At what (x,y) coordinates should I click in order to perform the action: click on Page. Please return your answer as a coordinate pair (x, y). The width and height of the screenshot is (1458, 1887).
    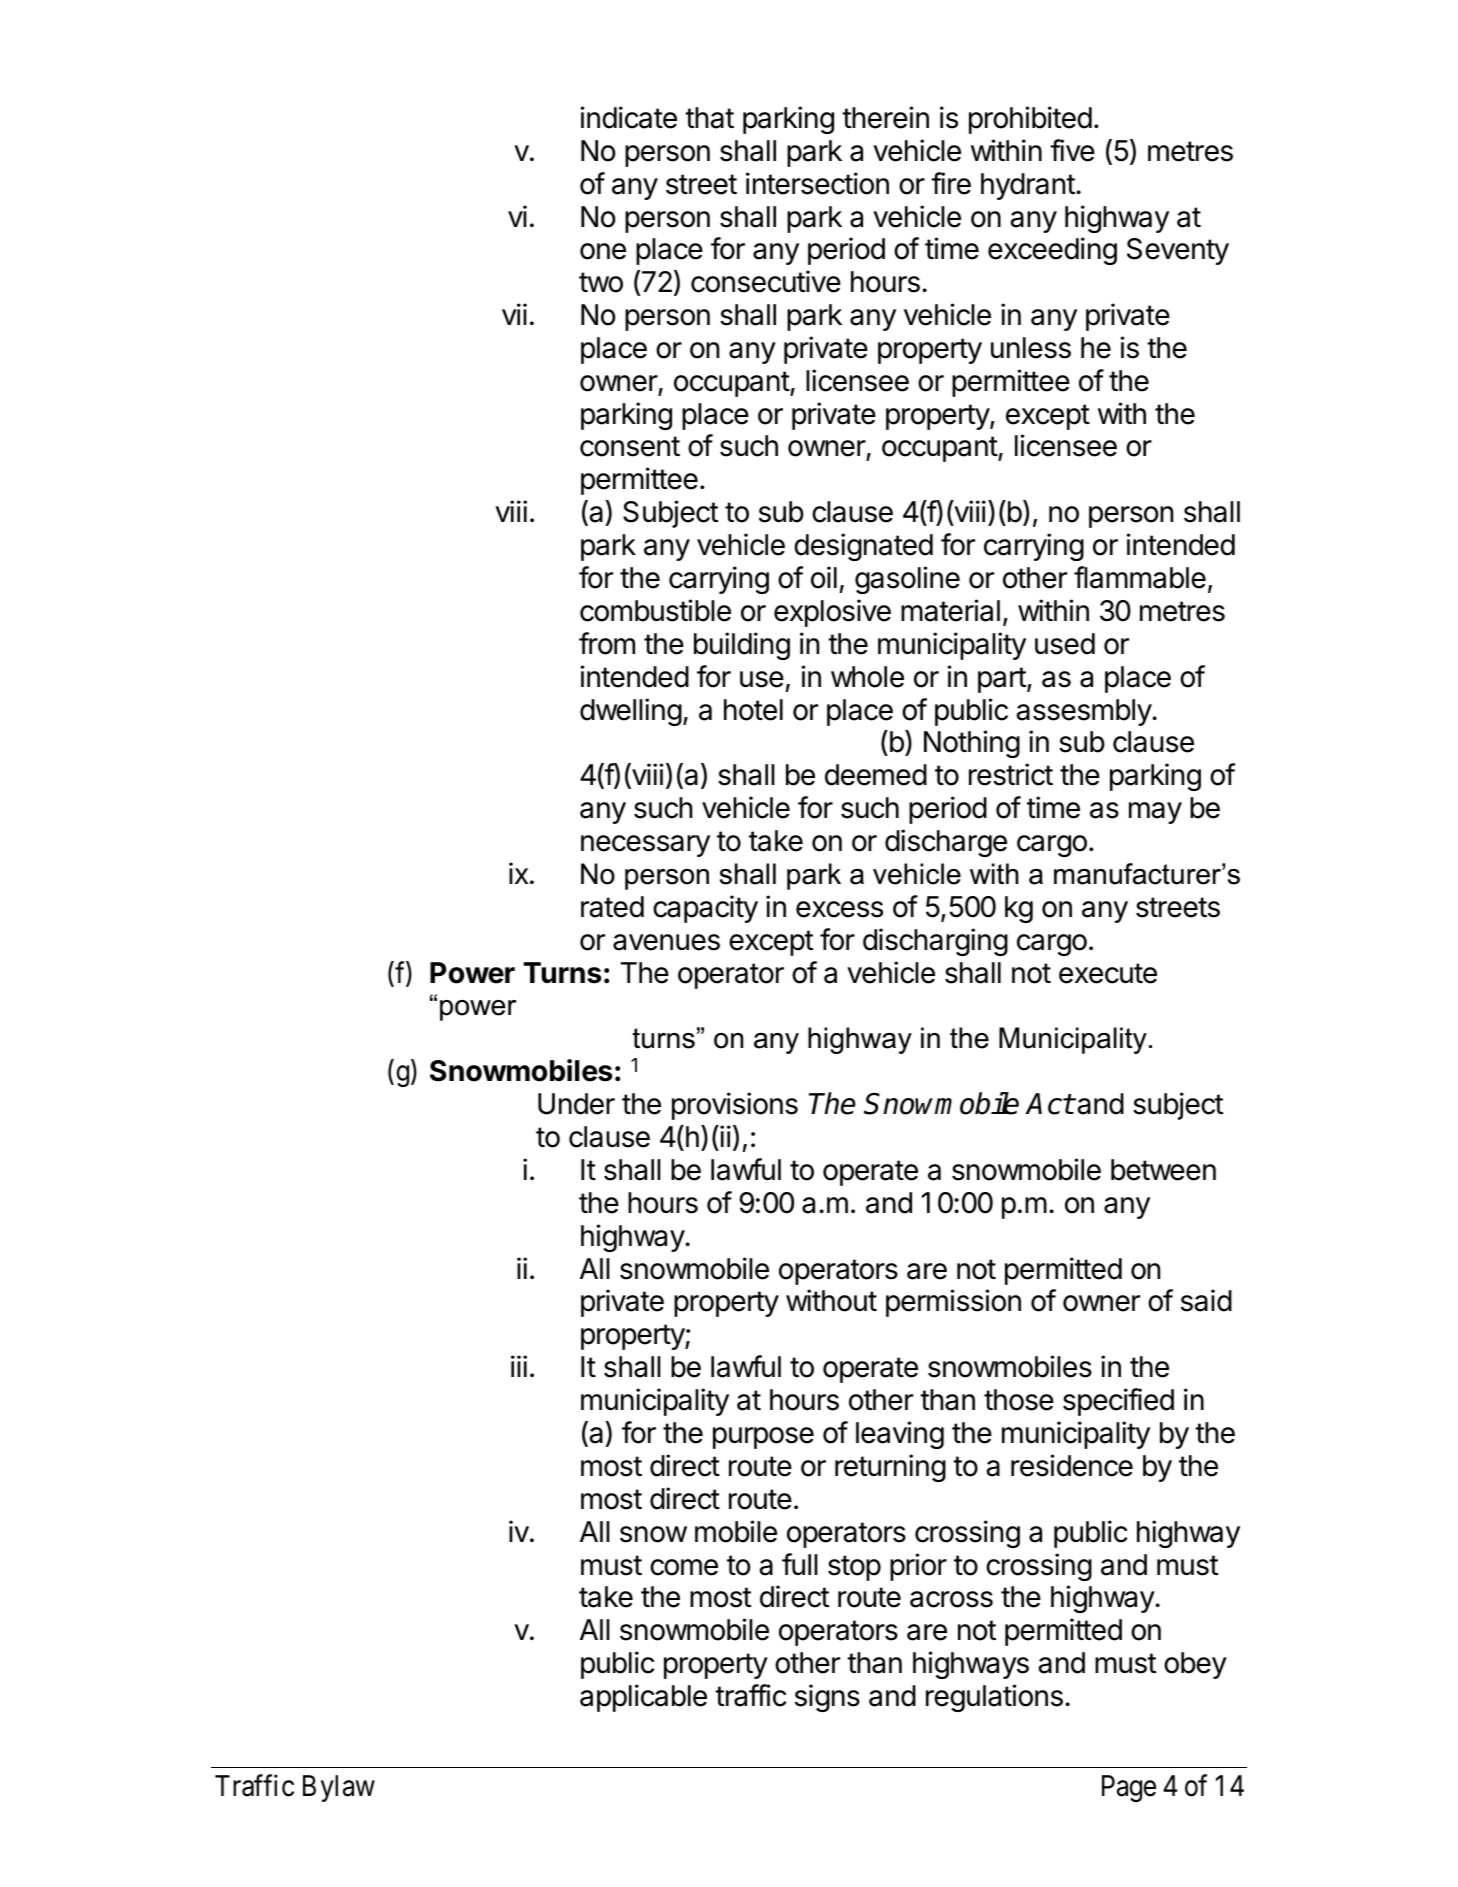
    Looking at the image, I should click on (1129, 1788).
